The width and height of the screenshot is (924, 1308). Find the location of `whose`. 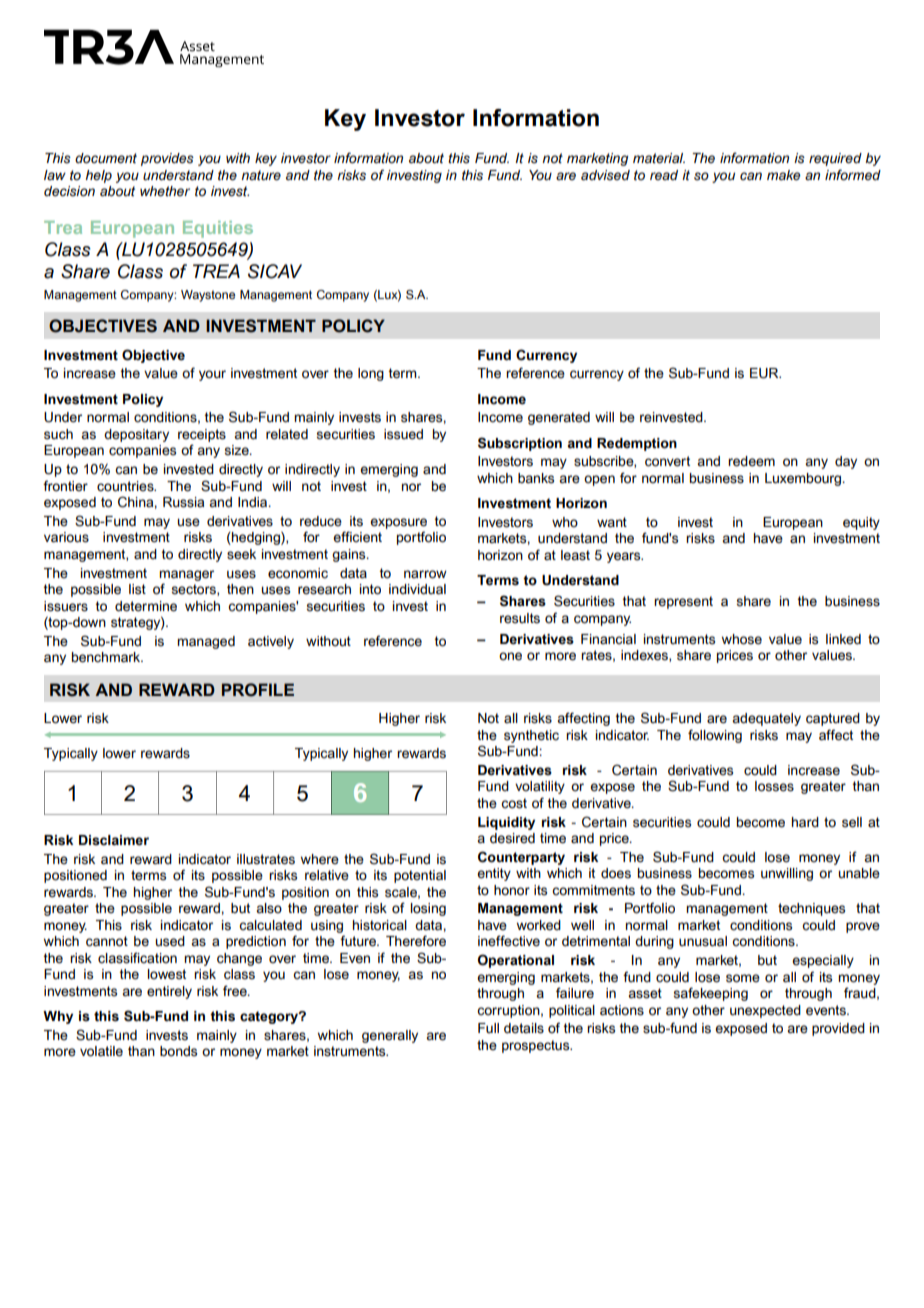

whose is located at coordinates (742, 639).
